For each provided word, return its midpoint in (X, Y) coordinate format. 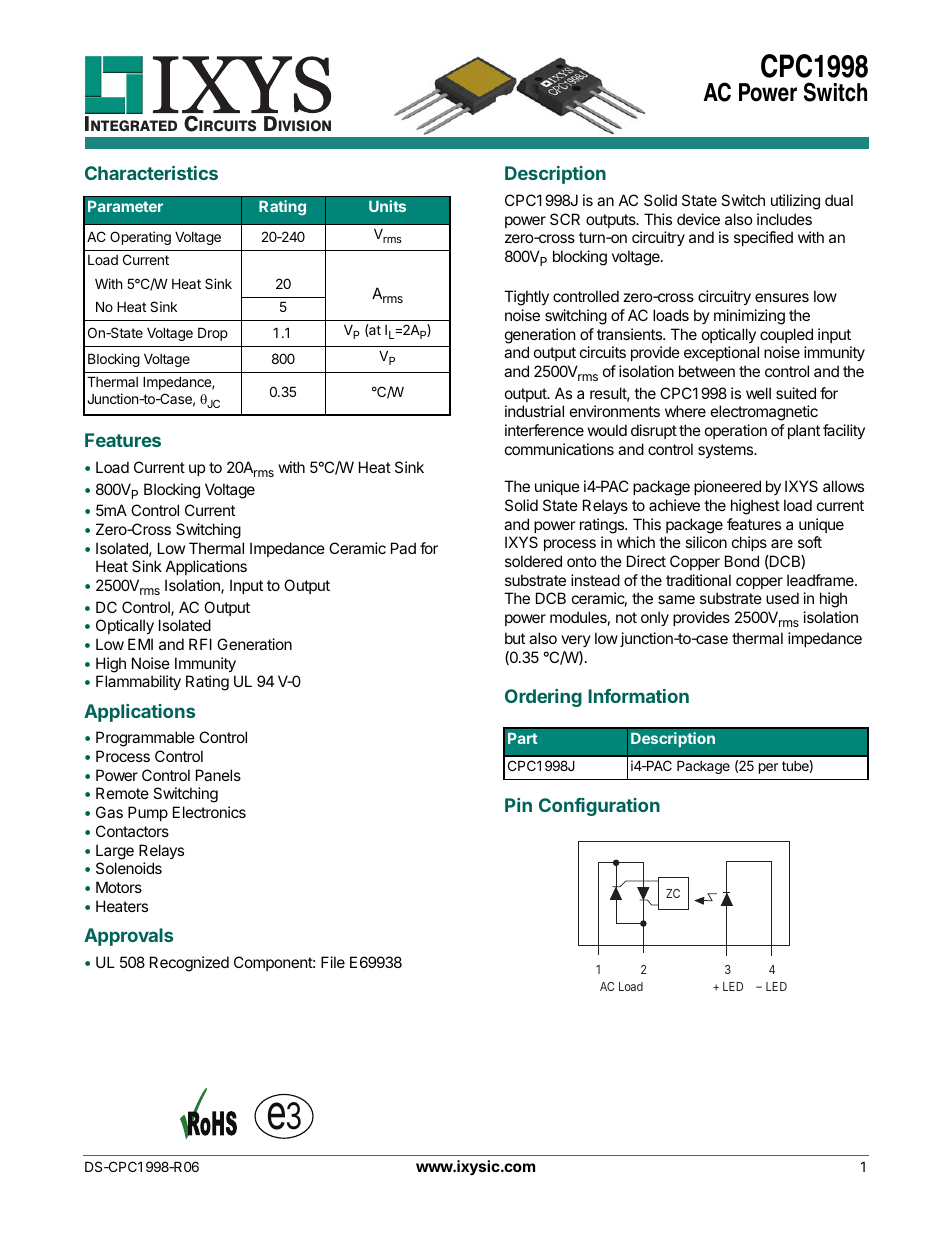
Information (638, 696)
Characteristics (151, 173)
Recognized (189, 964)
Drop (213, 334)
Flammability (138, 682)
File (333, 962)
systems (727, 451)
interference (544, 430)
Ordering (543, 698)
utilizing (795, 202)
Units (387, 206)
